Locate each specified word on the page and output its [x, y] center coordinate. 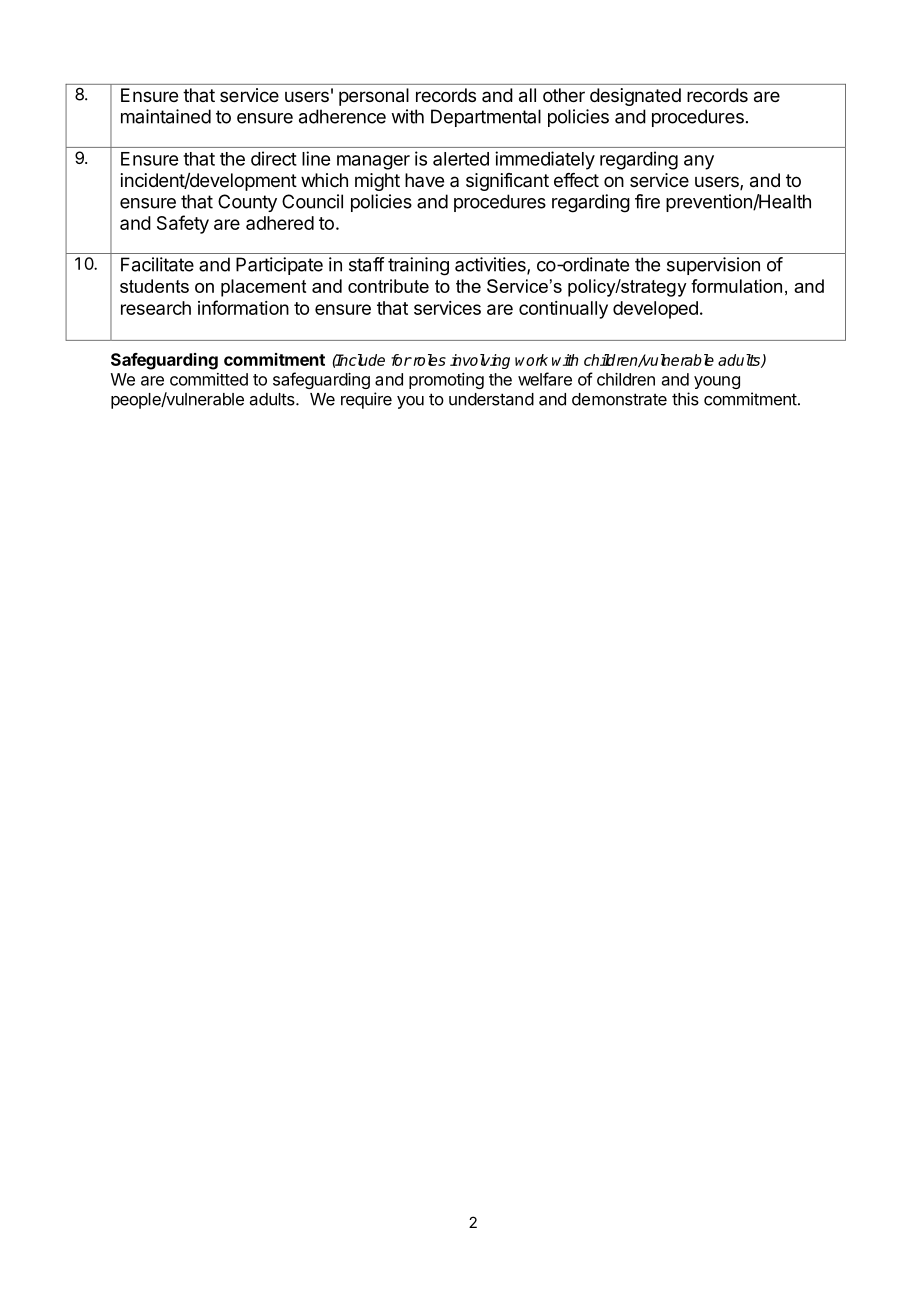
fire [647, 201]
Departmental [486, 118]
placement [263, 288]
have [424, 180]
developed [655, 310]
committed [209, 379]
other [564, 95]
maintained [166, 116]
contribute [388, 286]
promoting [446, 381]
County [247, 203]
